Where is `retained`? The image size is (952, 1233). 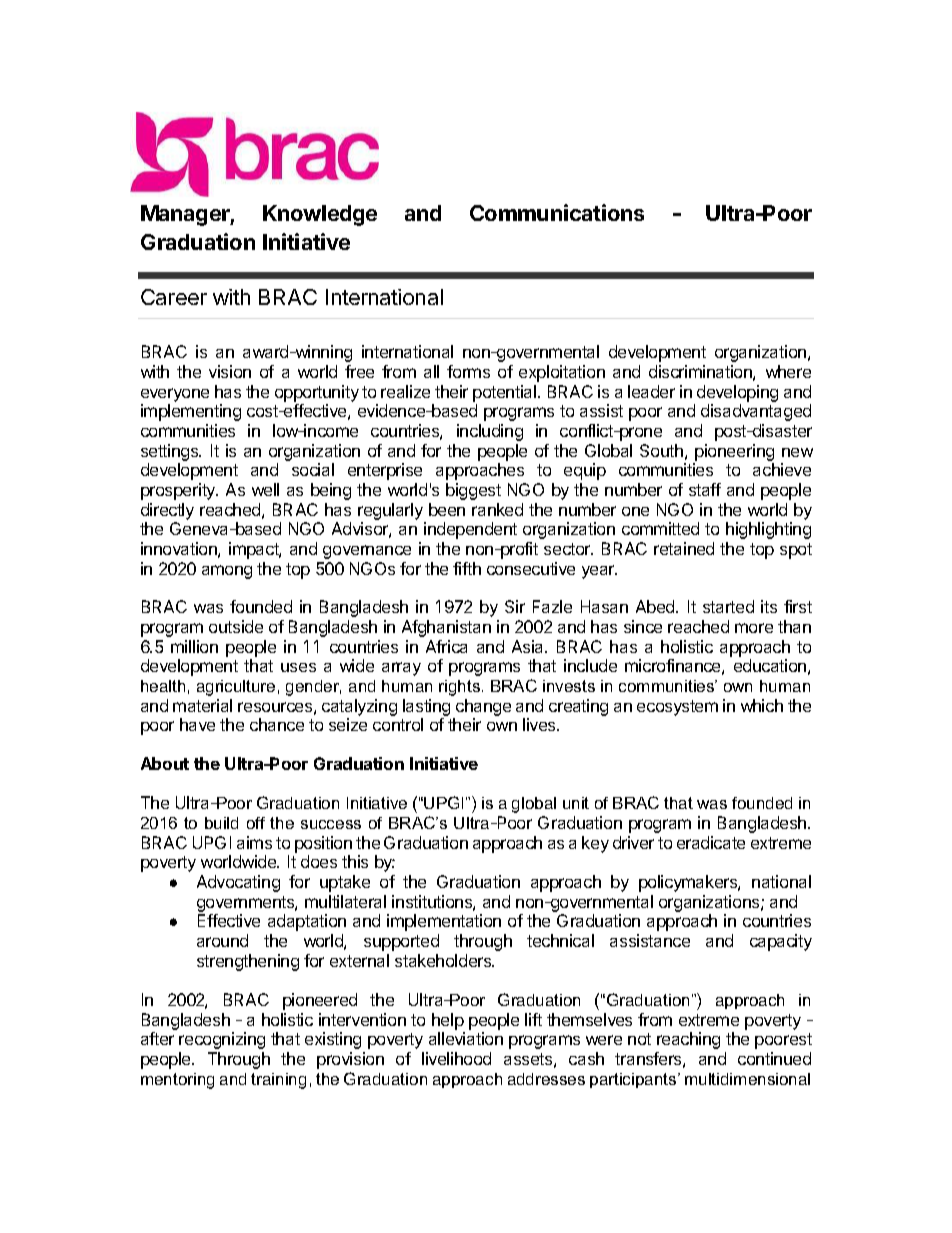 retained is located at coordinates (684, 548).
